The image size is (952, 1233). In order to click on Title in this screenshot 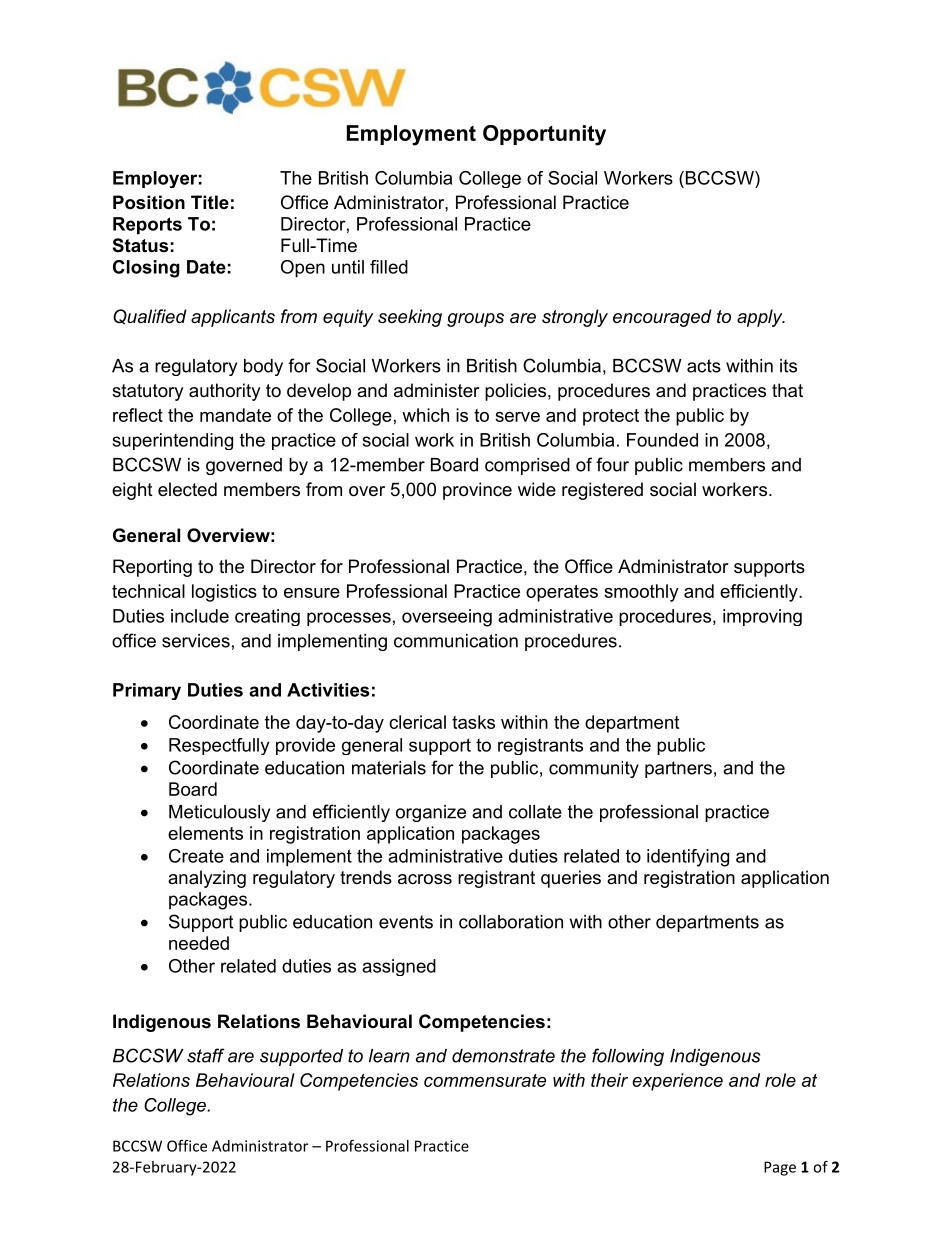, I will do `click(210, 202)`.
